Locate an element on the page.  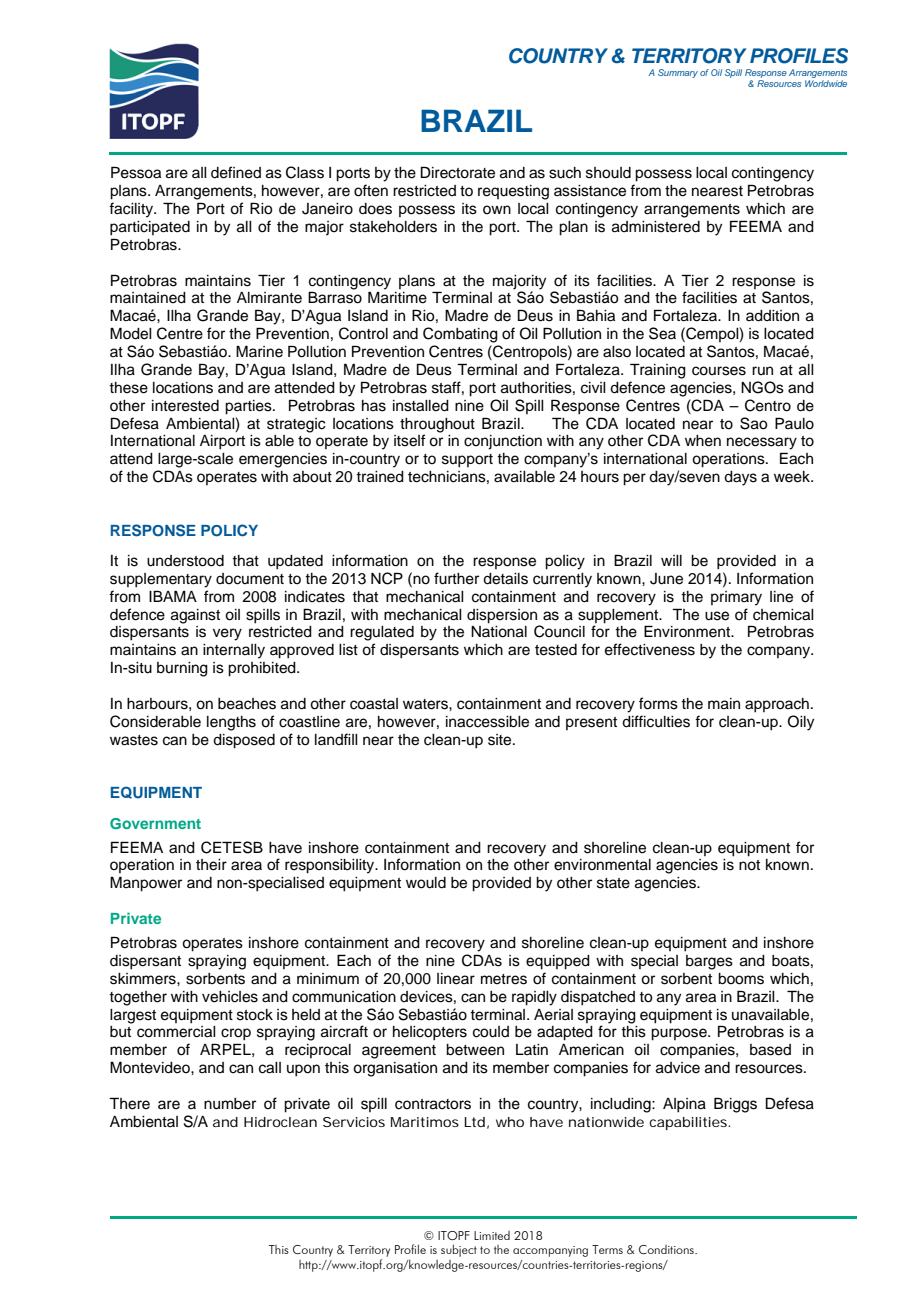
would is located at coordinates (426, 883).
